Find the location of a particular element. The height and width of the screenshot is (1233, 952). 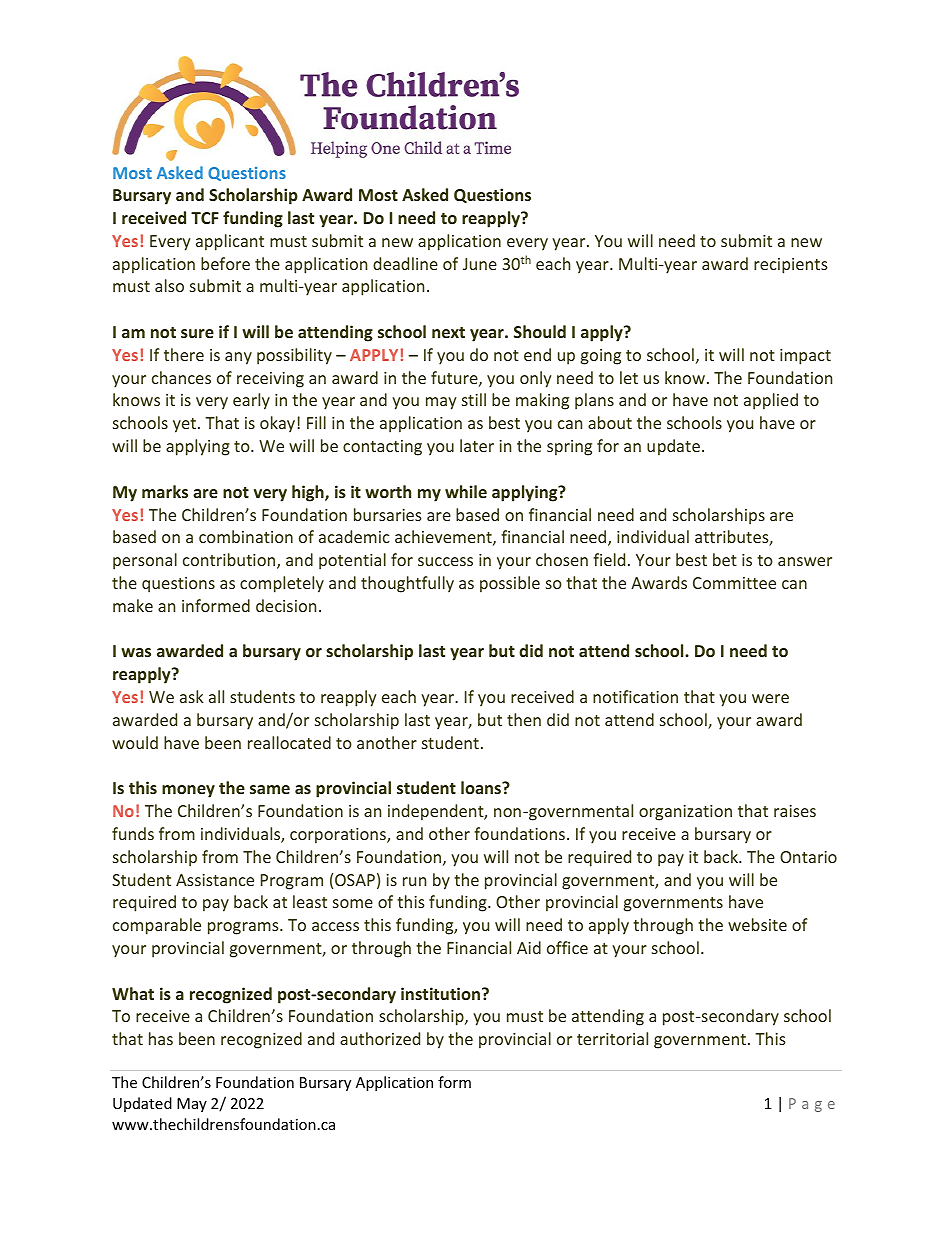

recipients is located at coordinates (791, 266).
